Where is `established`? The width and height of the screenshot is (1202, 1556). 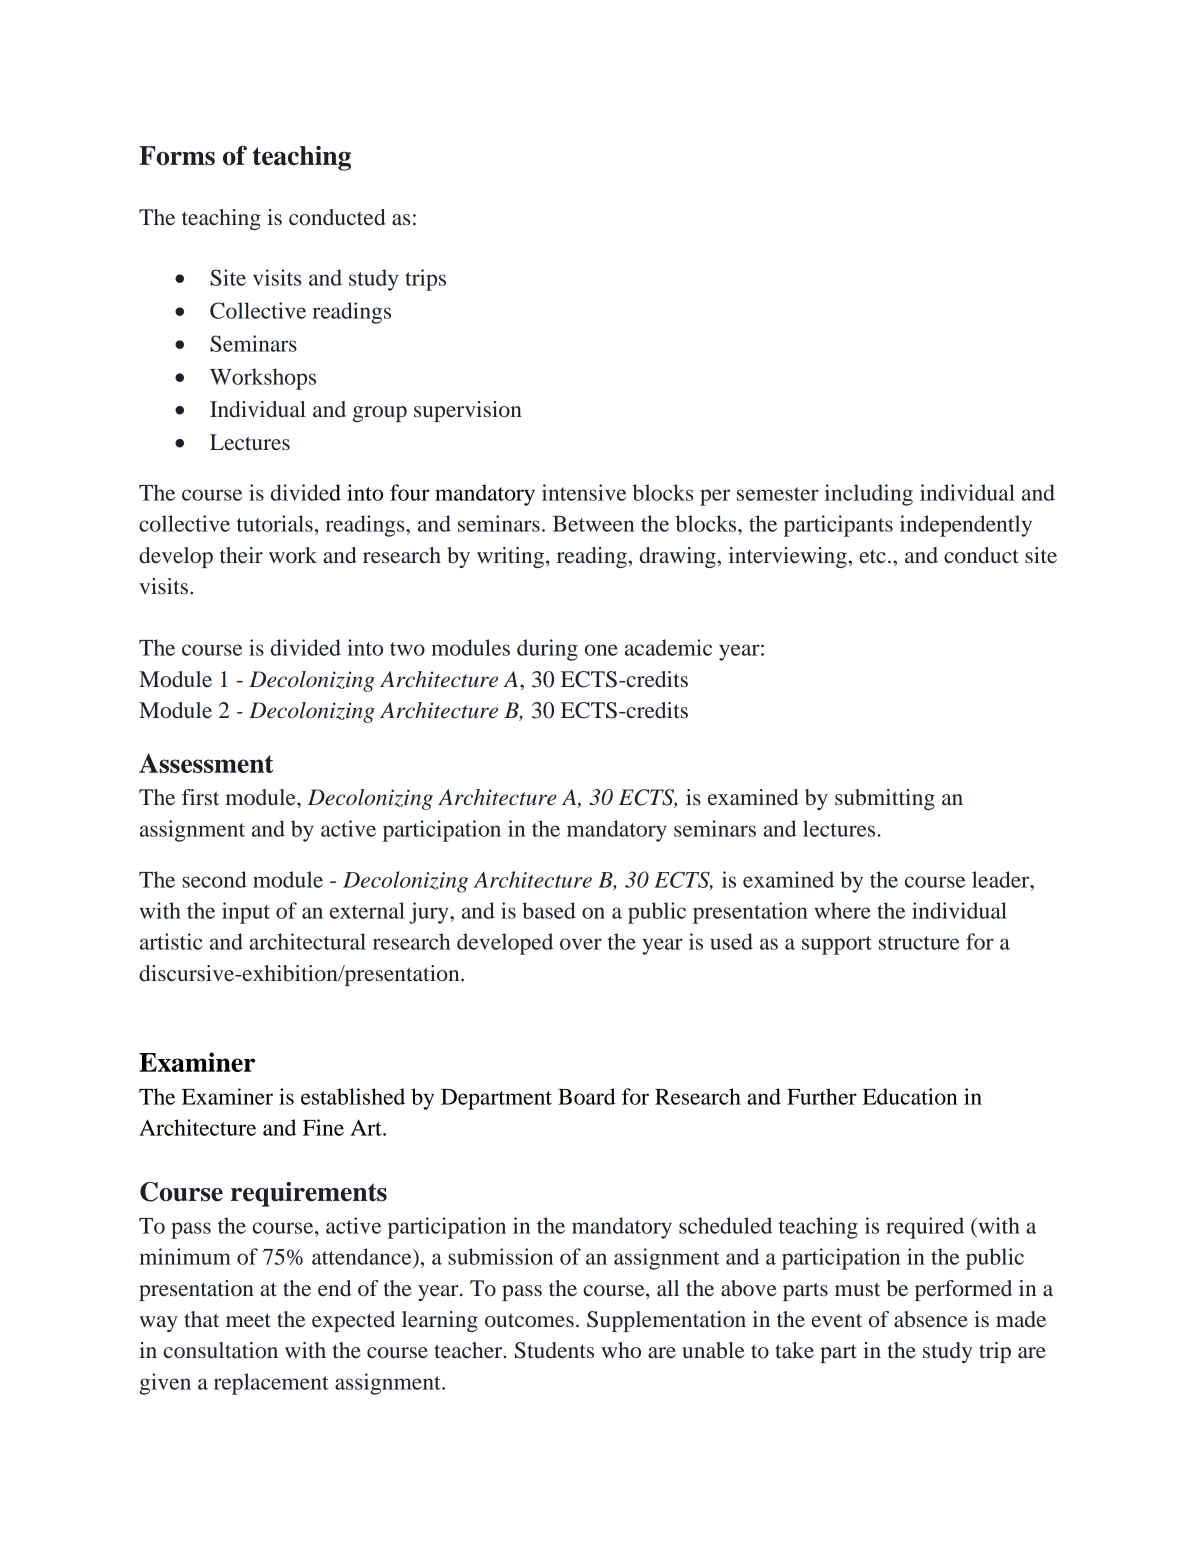
established is located at coordinates (353, 1096).
